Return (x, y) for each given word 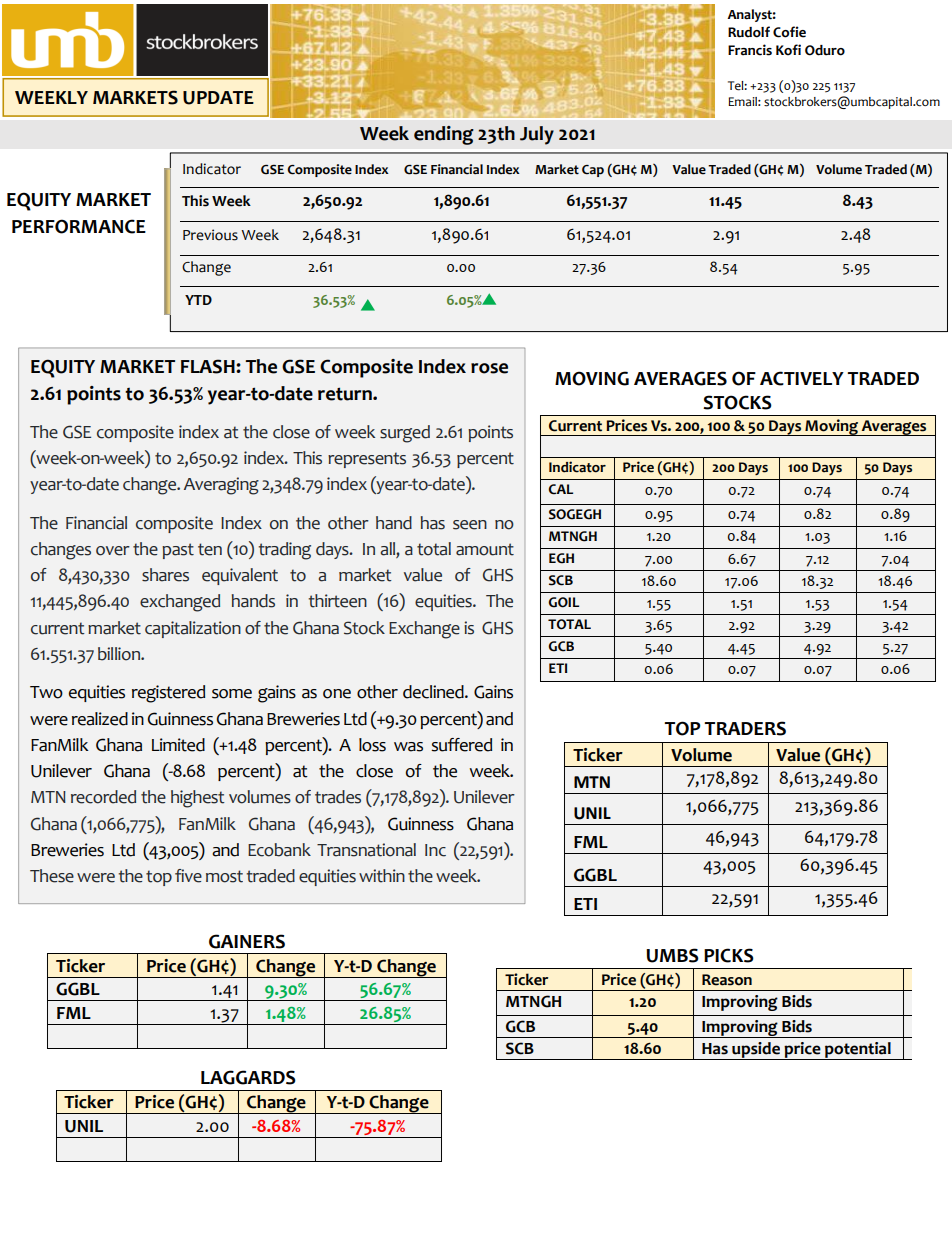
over (113, 551)
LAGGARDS (248, 1077)
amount (485, 549)
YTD (198, 300)
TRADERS (745, 728)
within (382, 876)
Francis (750, 50)
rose (489, 368)
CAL (560, 489)
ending (444, 135)
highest (198, 799)
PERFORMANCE (79, 226)
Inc (435, 850)
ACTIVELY (802, 378)
